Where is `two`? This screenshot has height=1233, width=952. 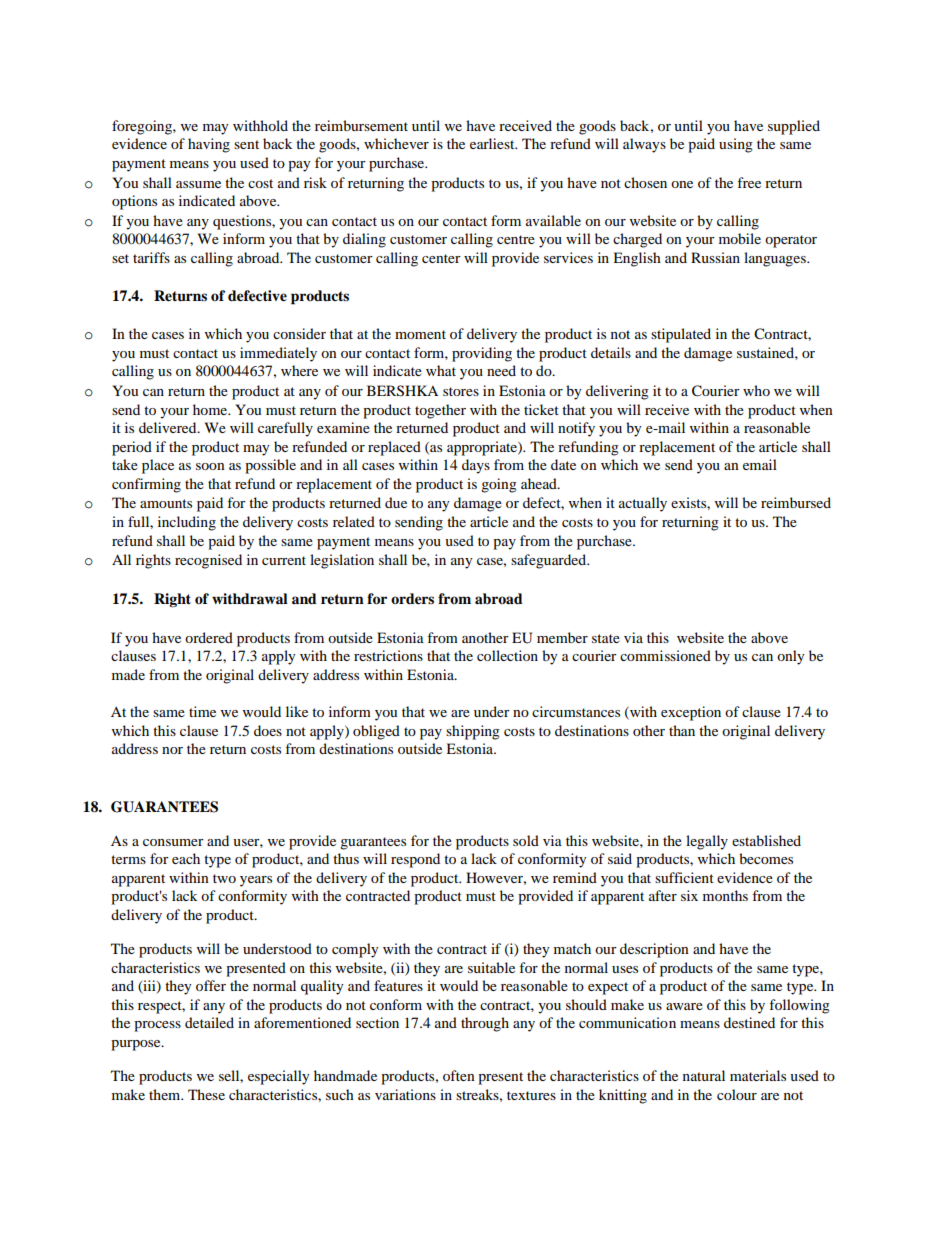
two is located at coordinates (224, 878).
